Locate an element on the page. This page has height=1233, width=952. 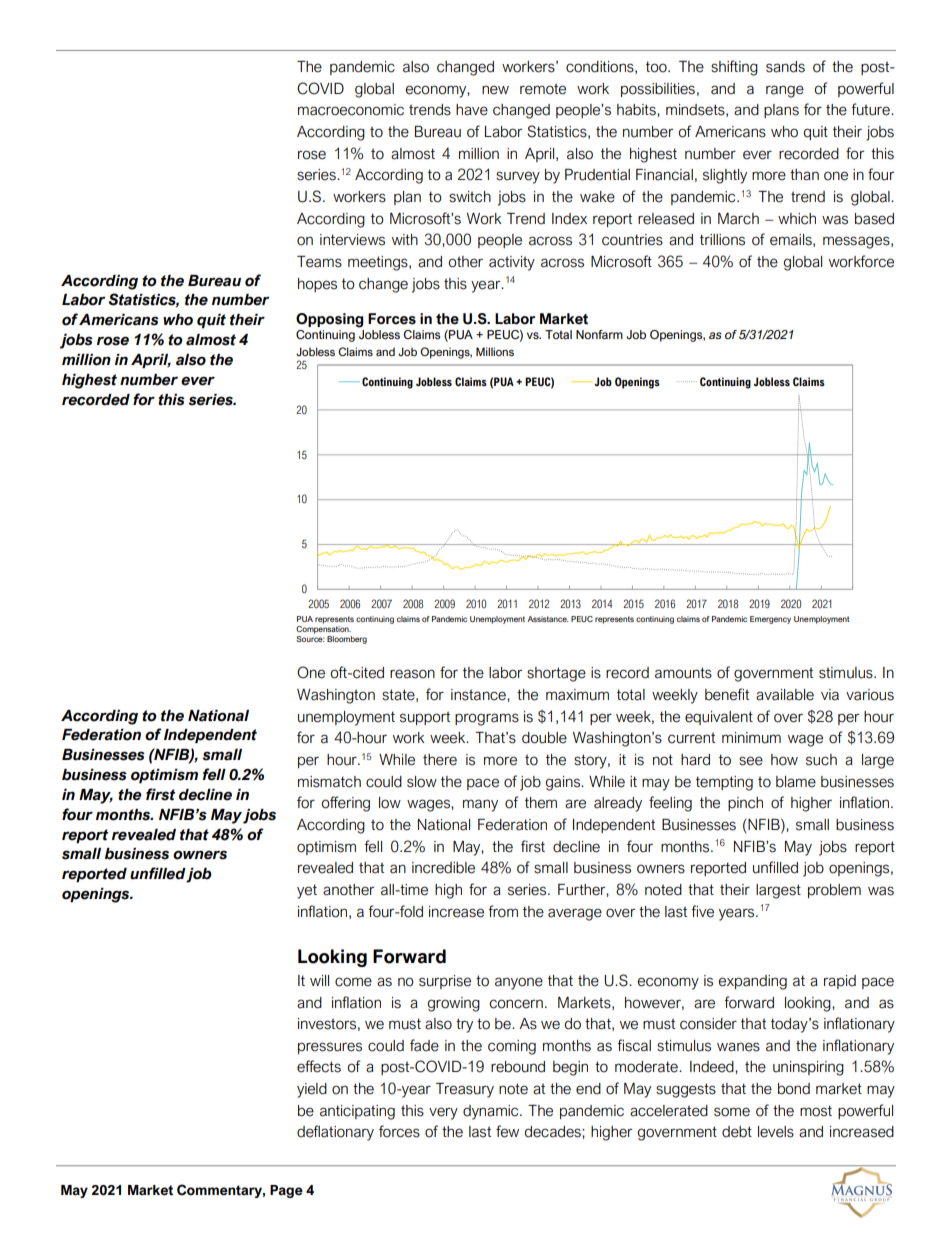
levels is located at coordinates (776, 1132).
